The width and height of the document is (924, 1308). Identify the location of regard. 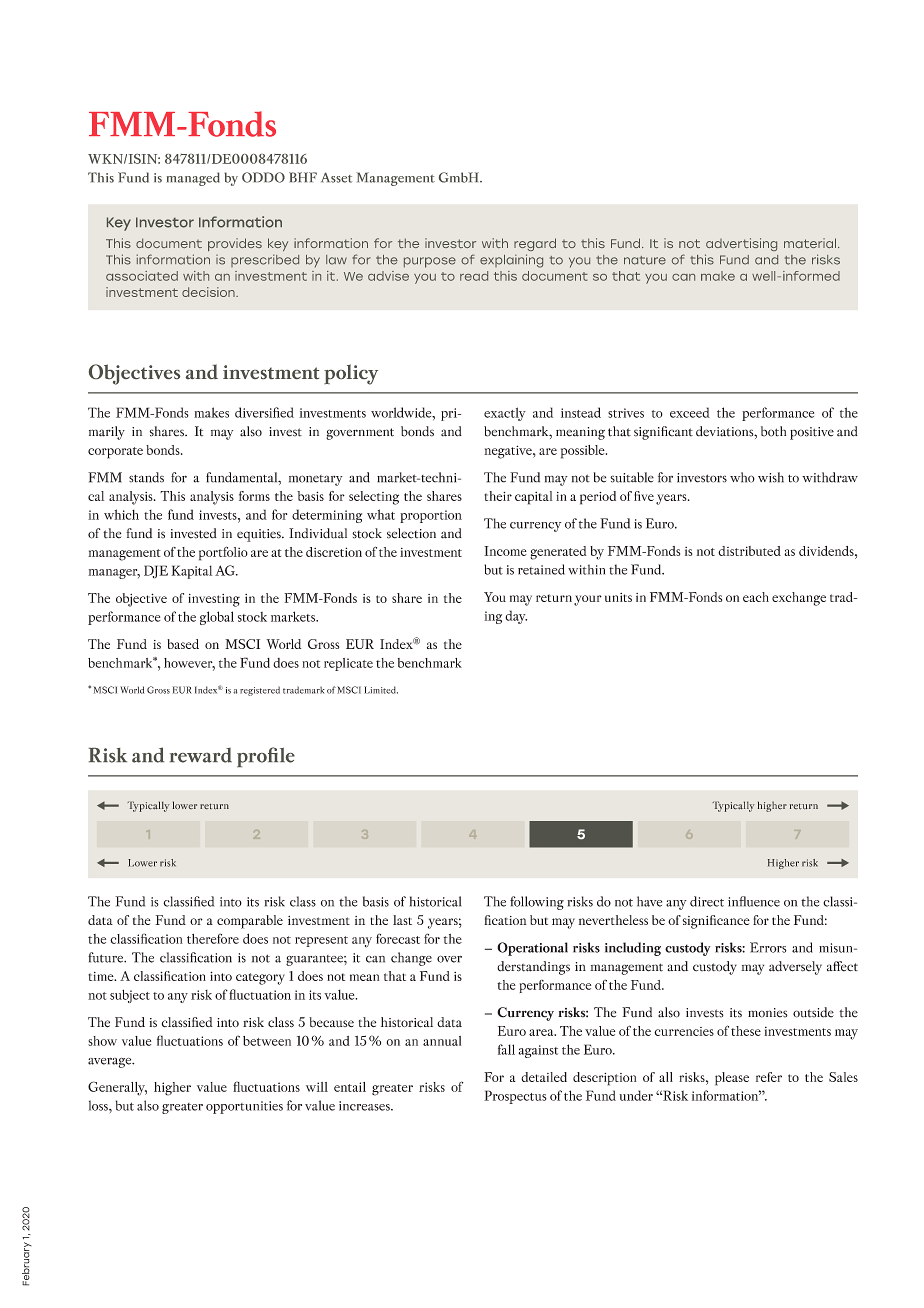
(535, 244).
